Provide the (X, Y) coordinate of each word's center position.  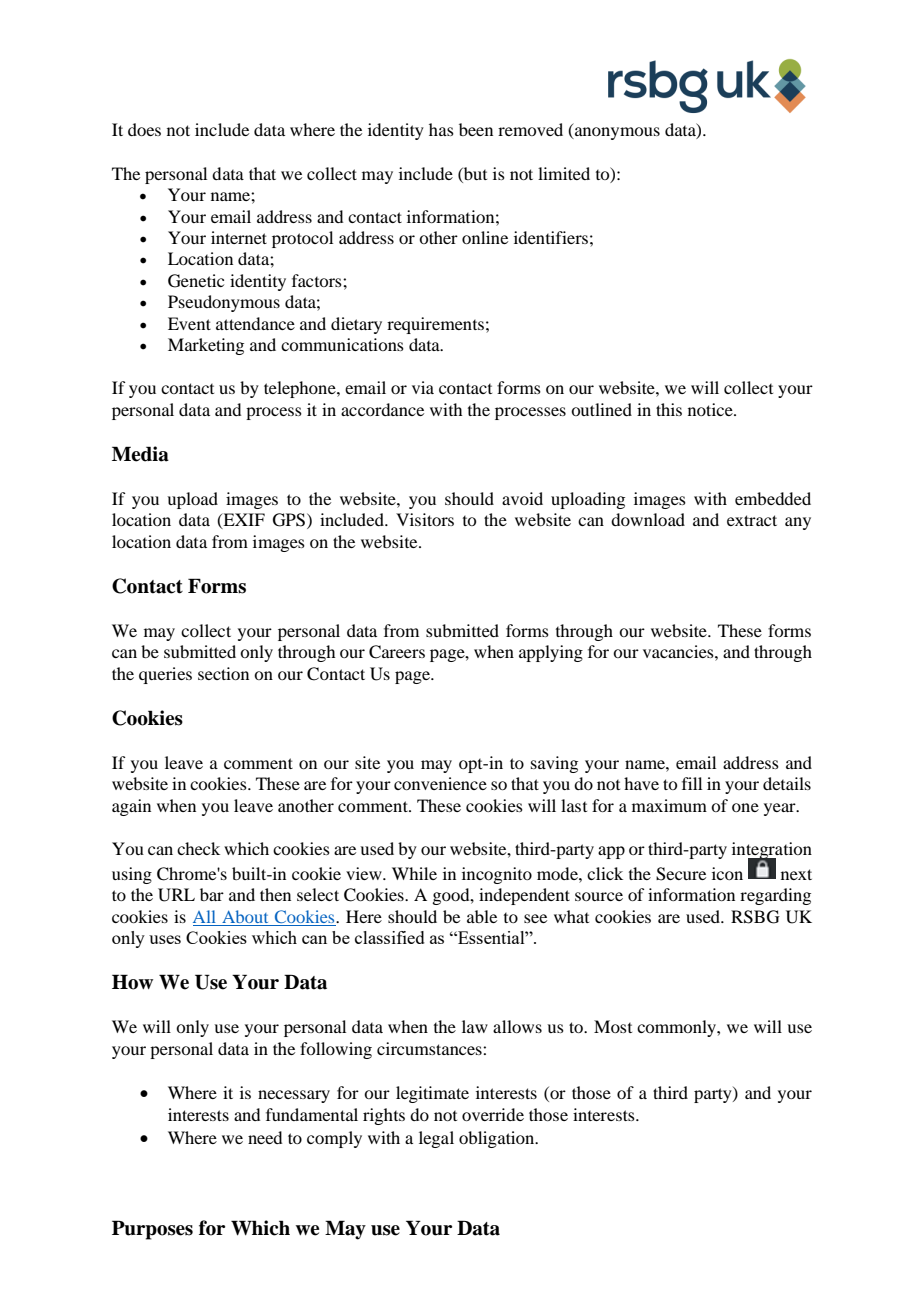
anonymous (616, 133)
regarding (775, 896)
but (474, 173)
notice (711, 409)
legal (436, 1139)
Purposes (152, 1230)
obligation (498, 1139)
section (223, 673)
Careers (397, 652)
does (144, 129)
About (245, 918)
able (482, 916)
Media (140, 454)
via (423, 387)
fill (692, 783)
